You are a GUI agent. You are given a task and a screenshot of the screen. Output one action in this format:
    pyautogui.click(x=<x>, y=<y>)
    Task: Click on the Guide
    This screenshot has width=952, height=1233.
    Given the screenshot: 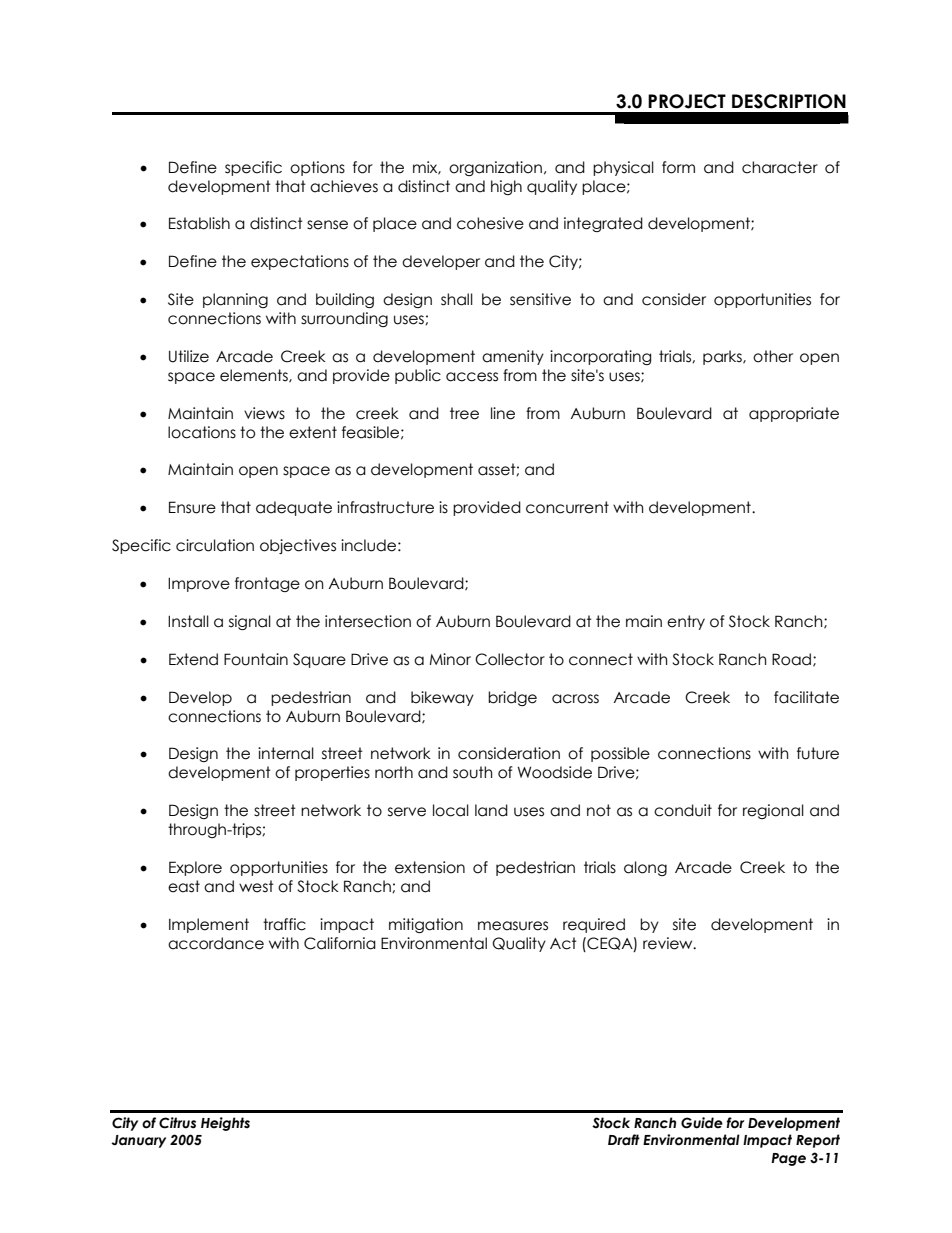 What is the action you would take?
    pyautogui.click(x=702, y=1123)
